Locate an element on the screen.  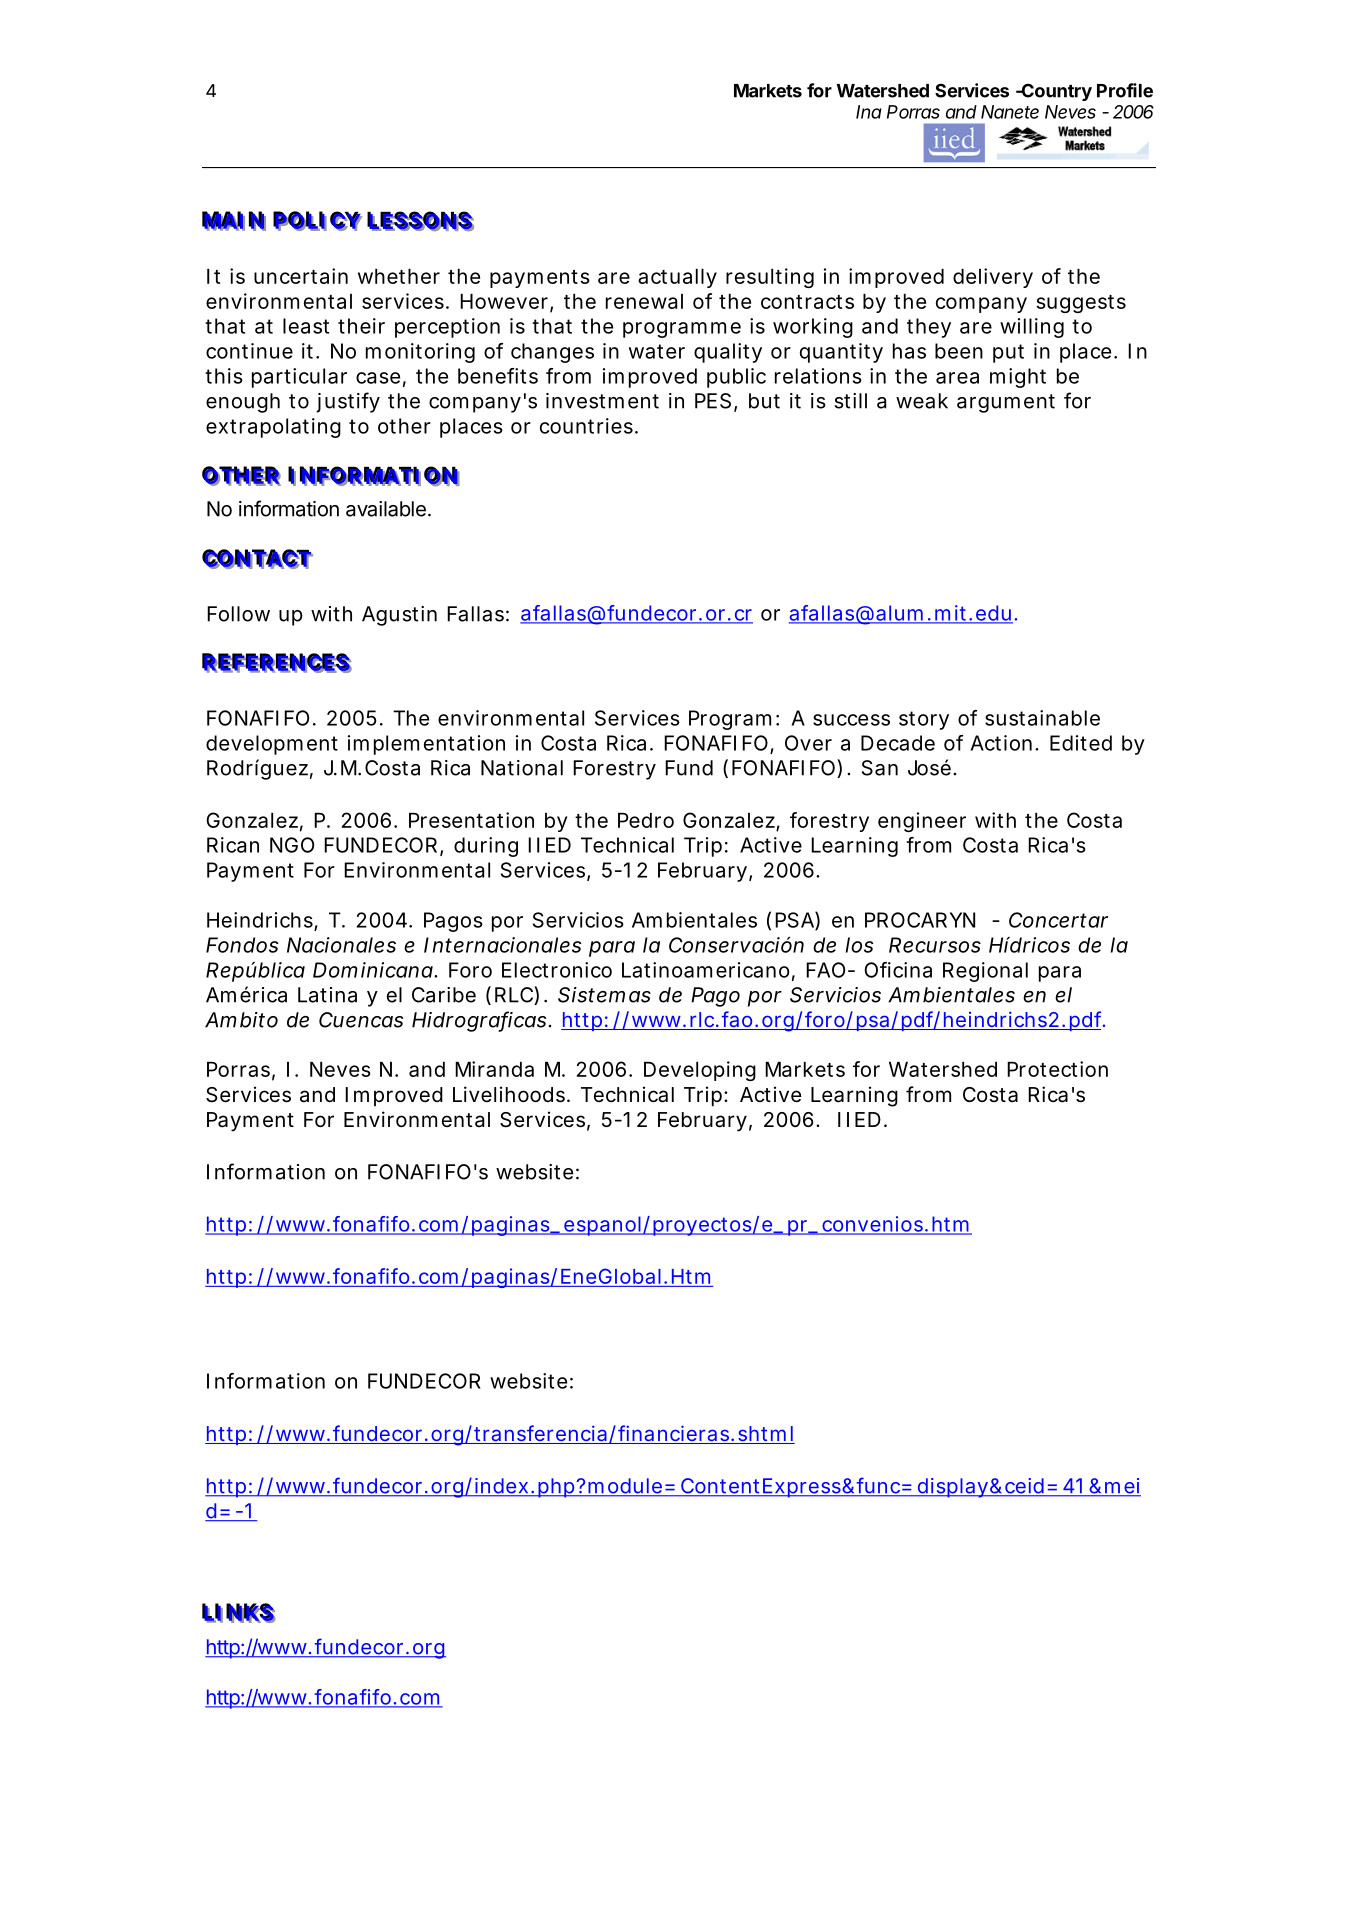
uncertain is located at coordinates (301, 276).
